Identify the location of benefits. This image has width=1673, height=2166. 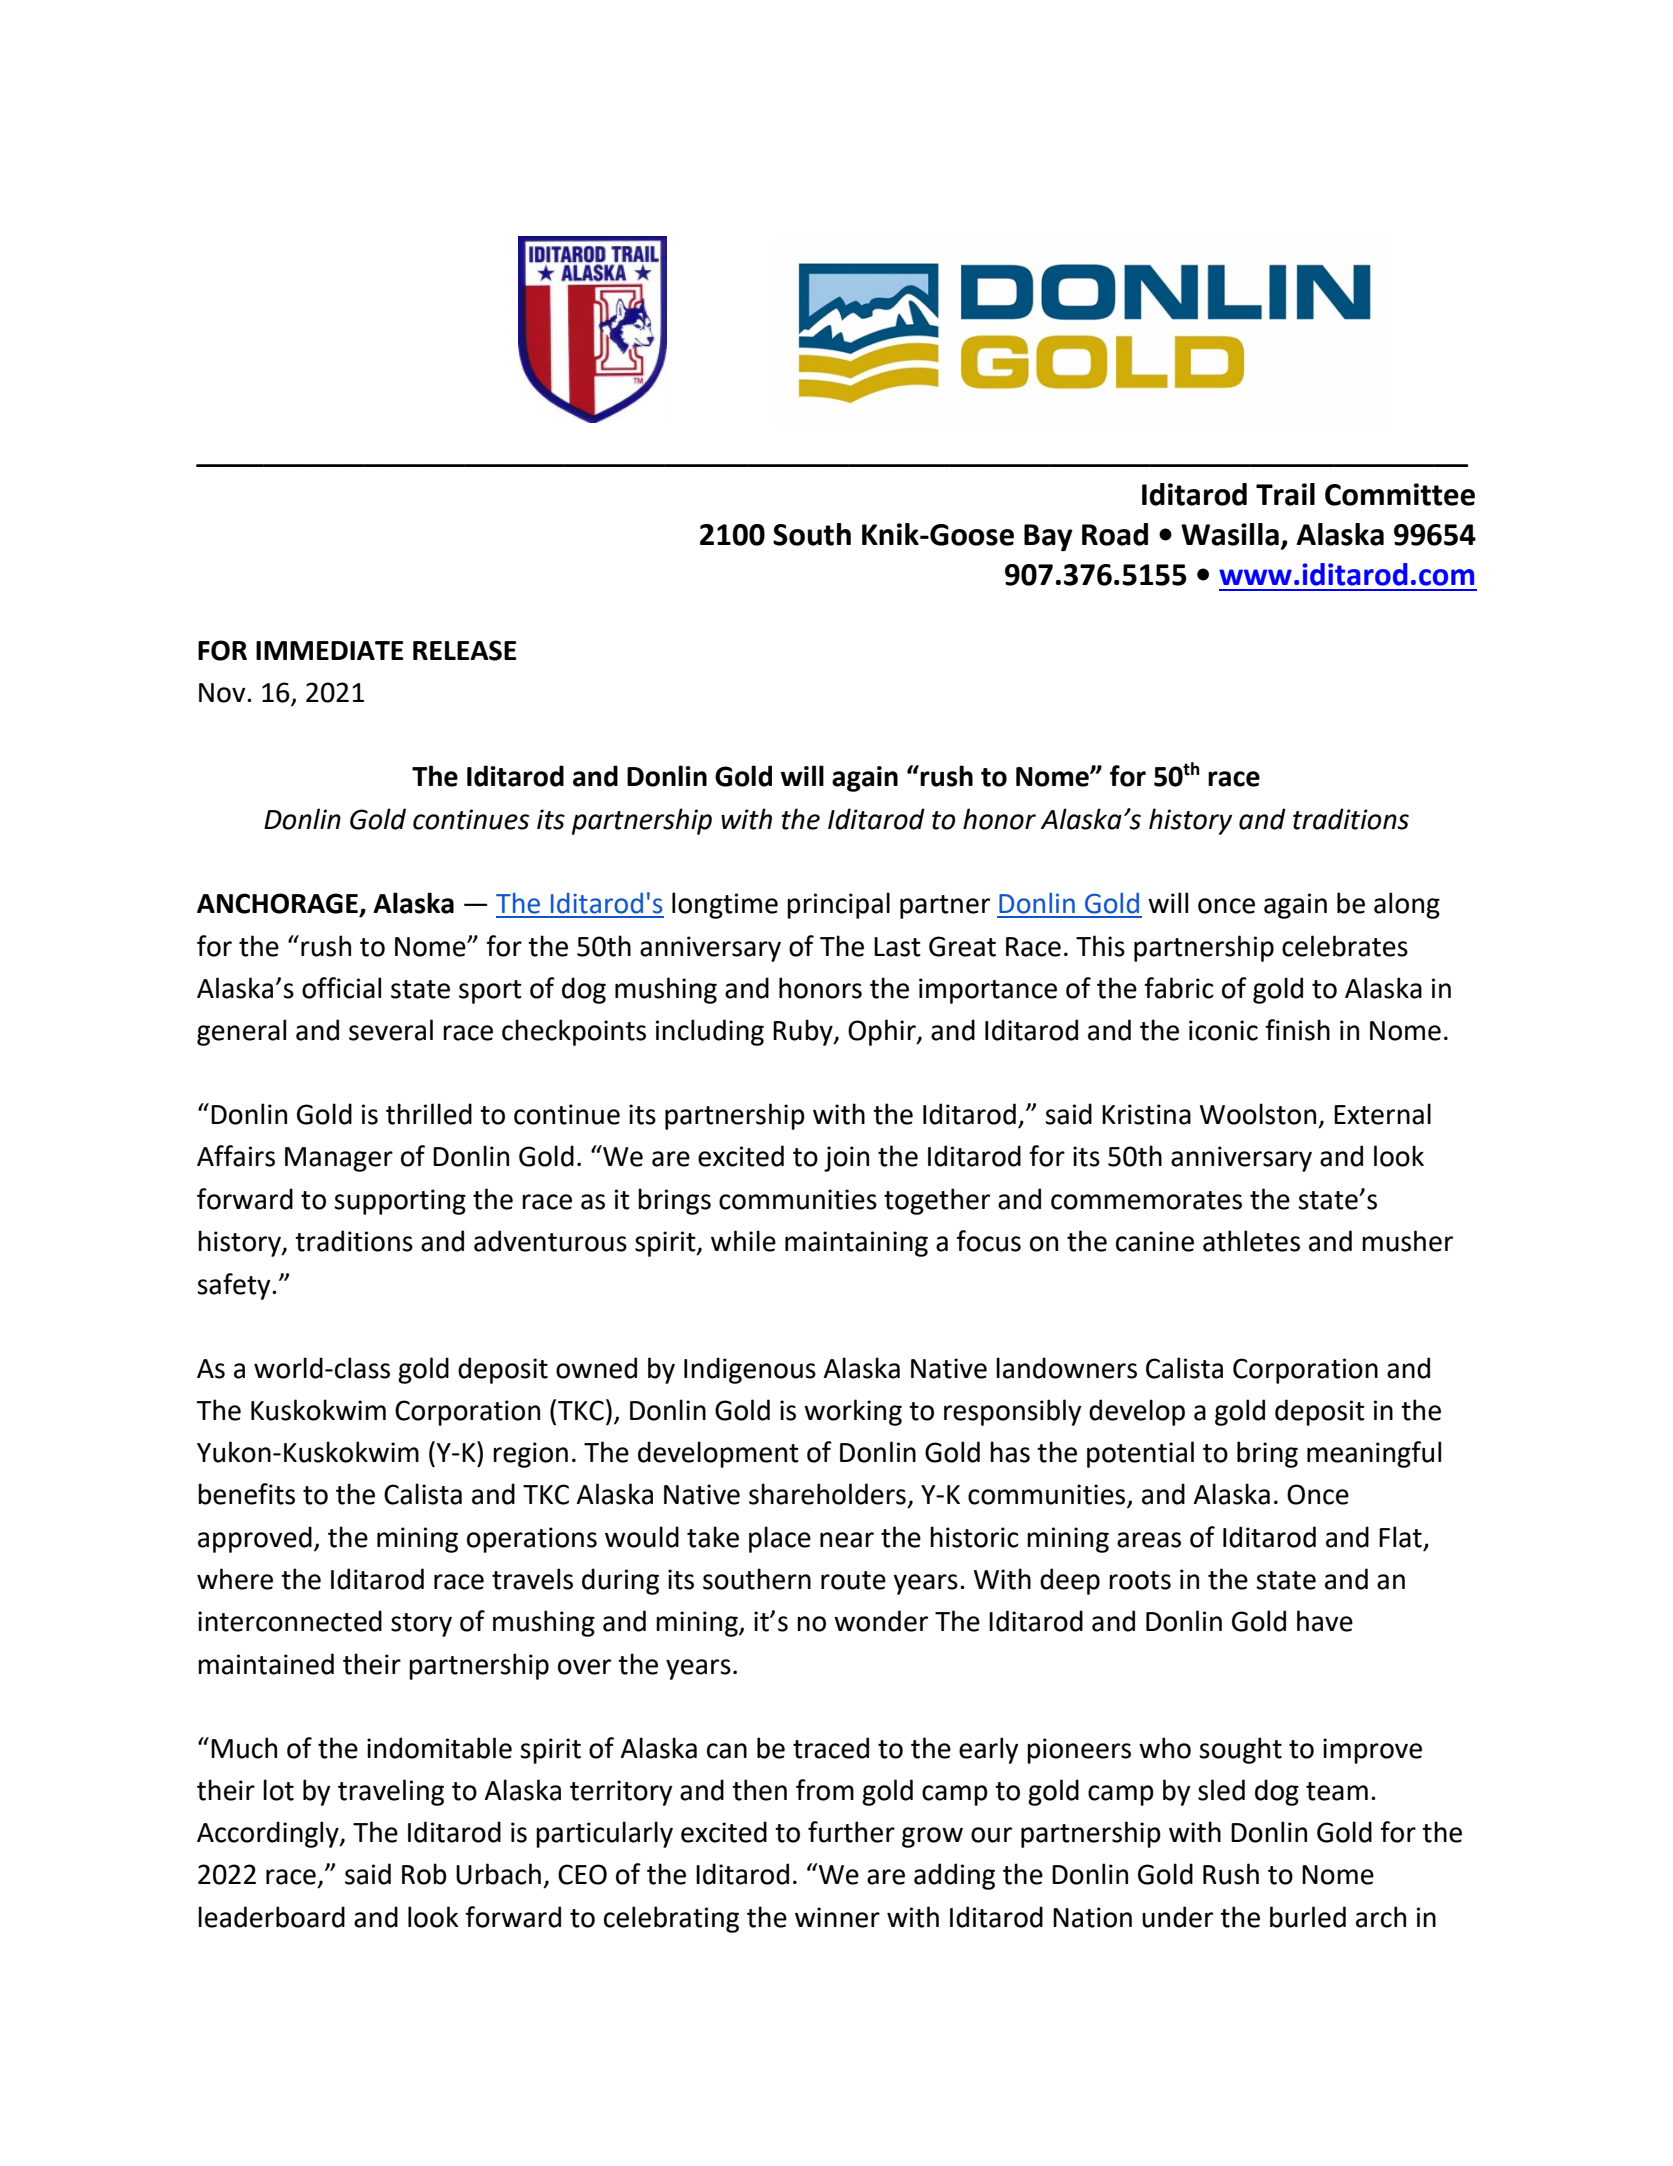
(246, 1494).
